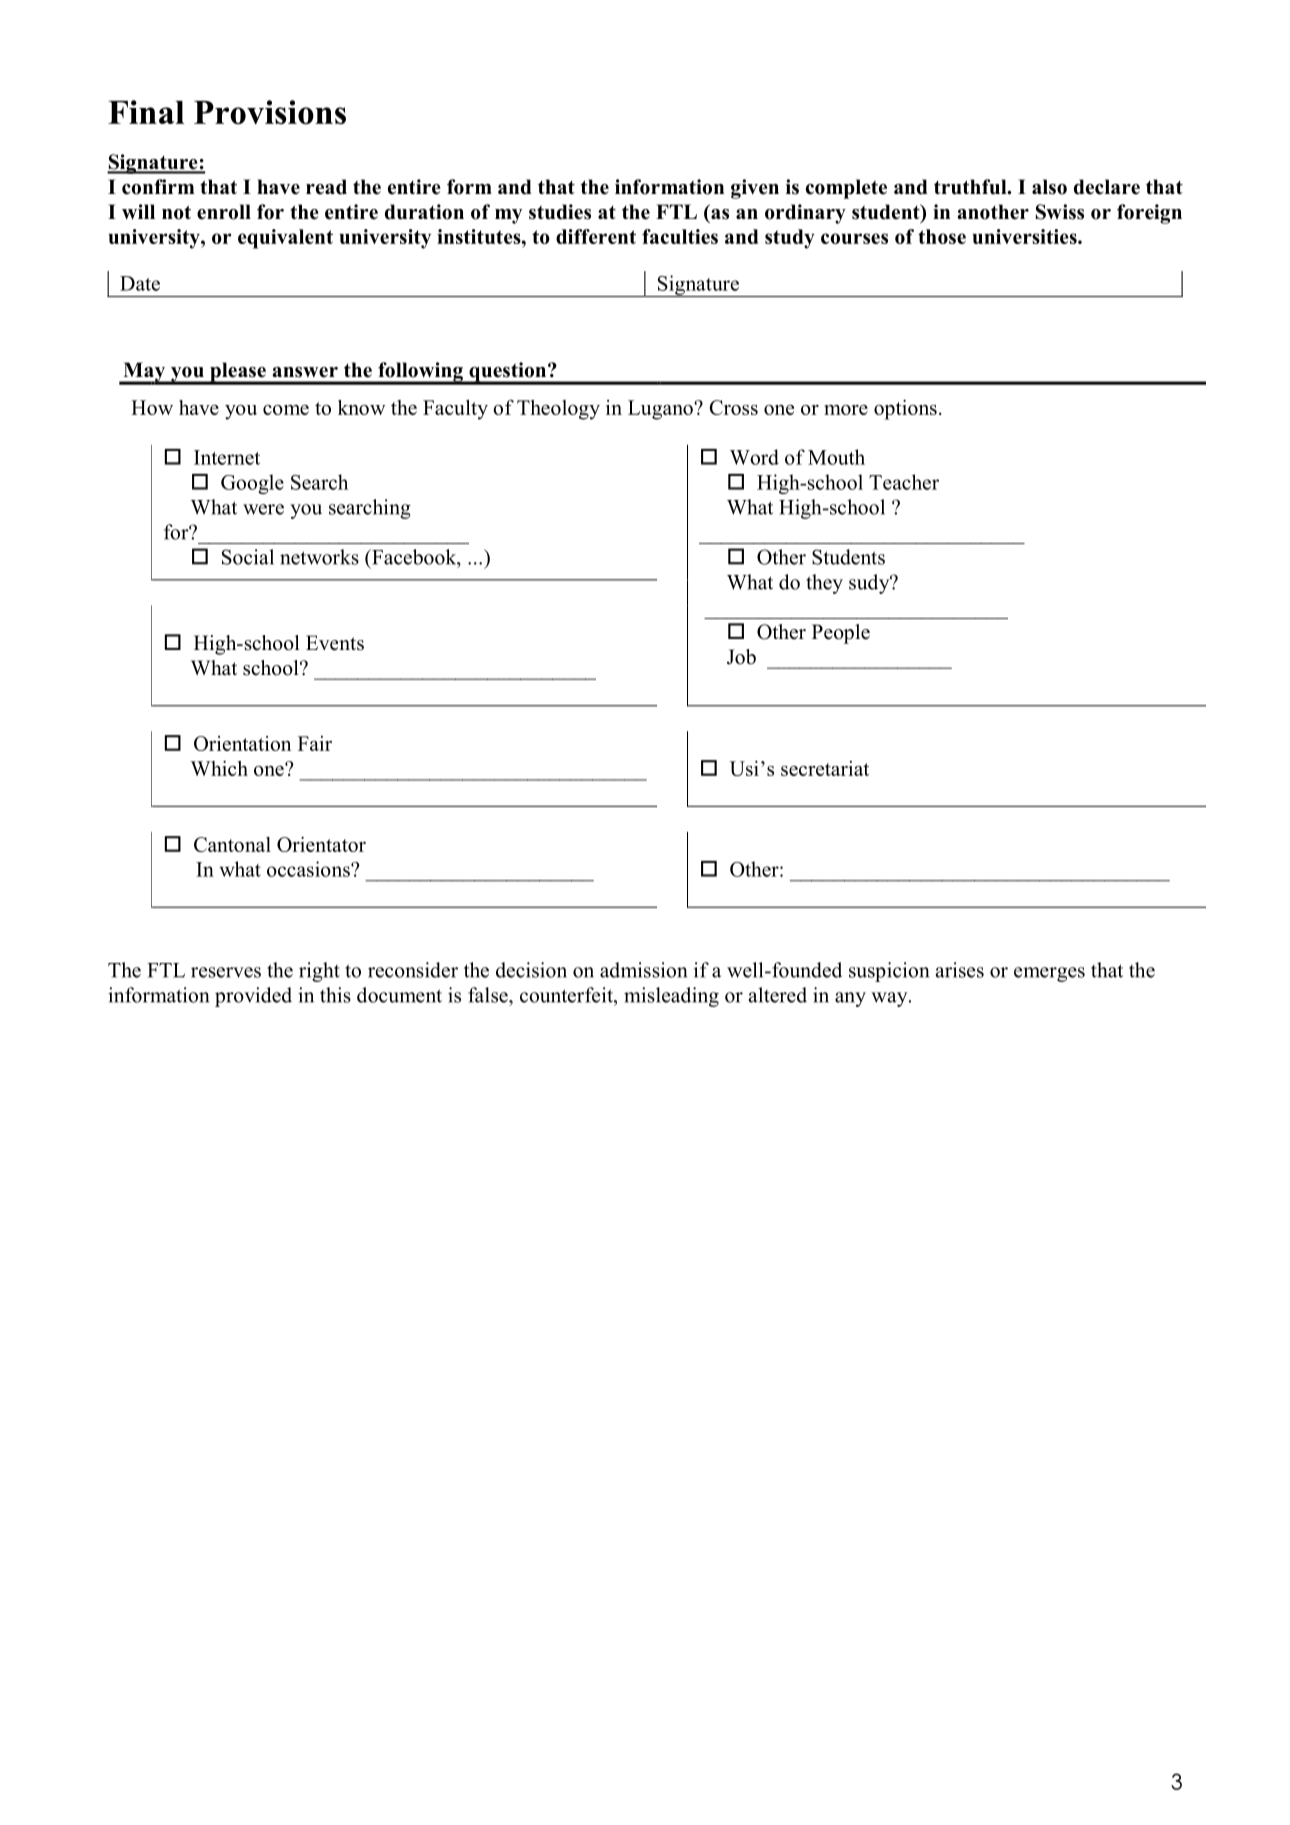  Describe the element at coordinates (270, 112) in the screenshot. I see `Provisions` at that location.
